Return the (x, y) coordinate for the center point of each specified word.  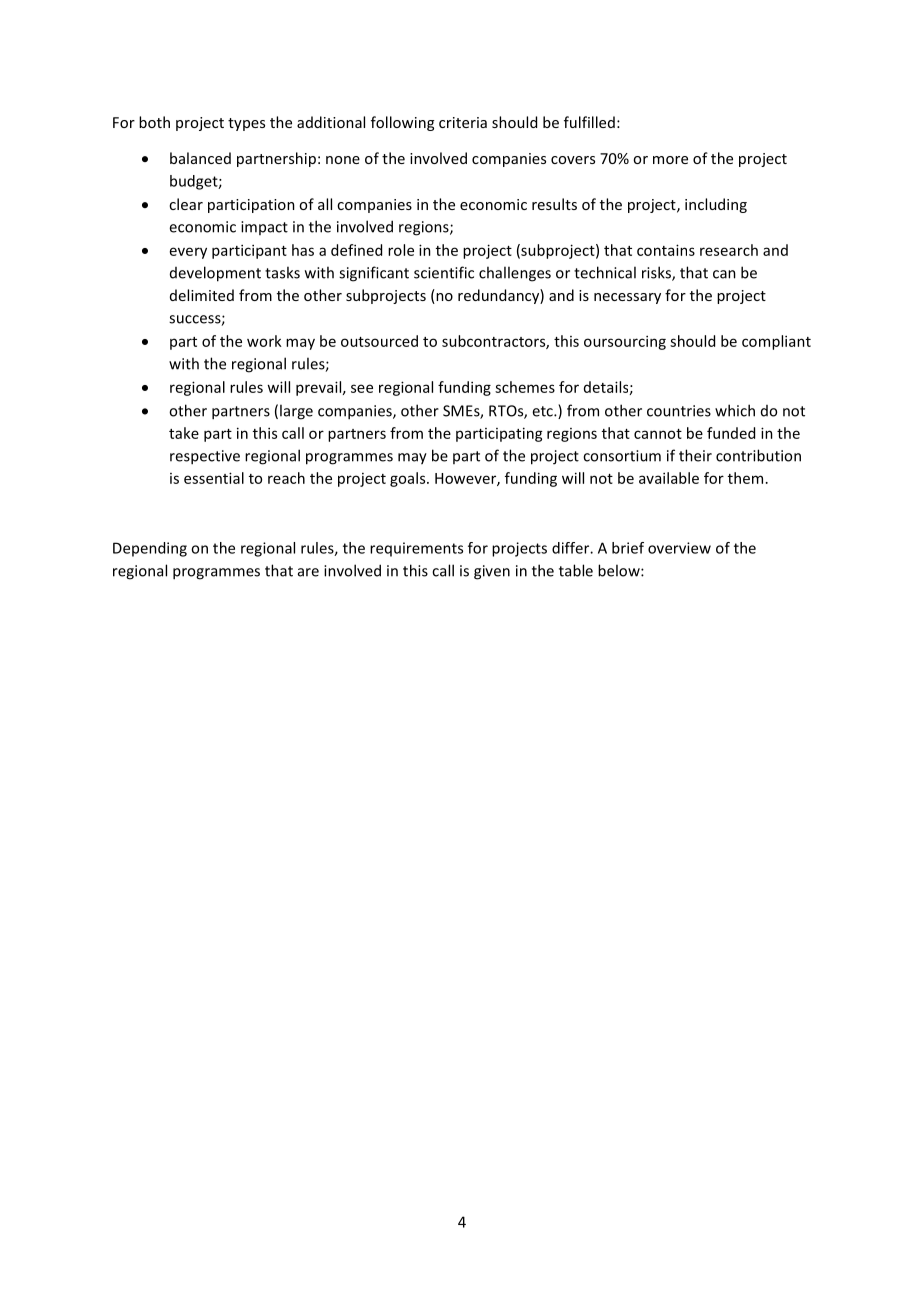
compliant (776, 342)
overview (679, 548)
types (246, 124)
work (264, 341)
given (492, 572)
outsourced (379, 341)
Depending (150, 549)
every (188, 253)
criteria (463, 122)
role (401, 250)
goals (409, 479)
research (729, 250)
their (695, 455)
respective (205, 457)
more (670, 160)
